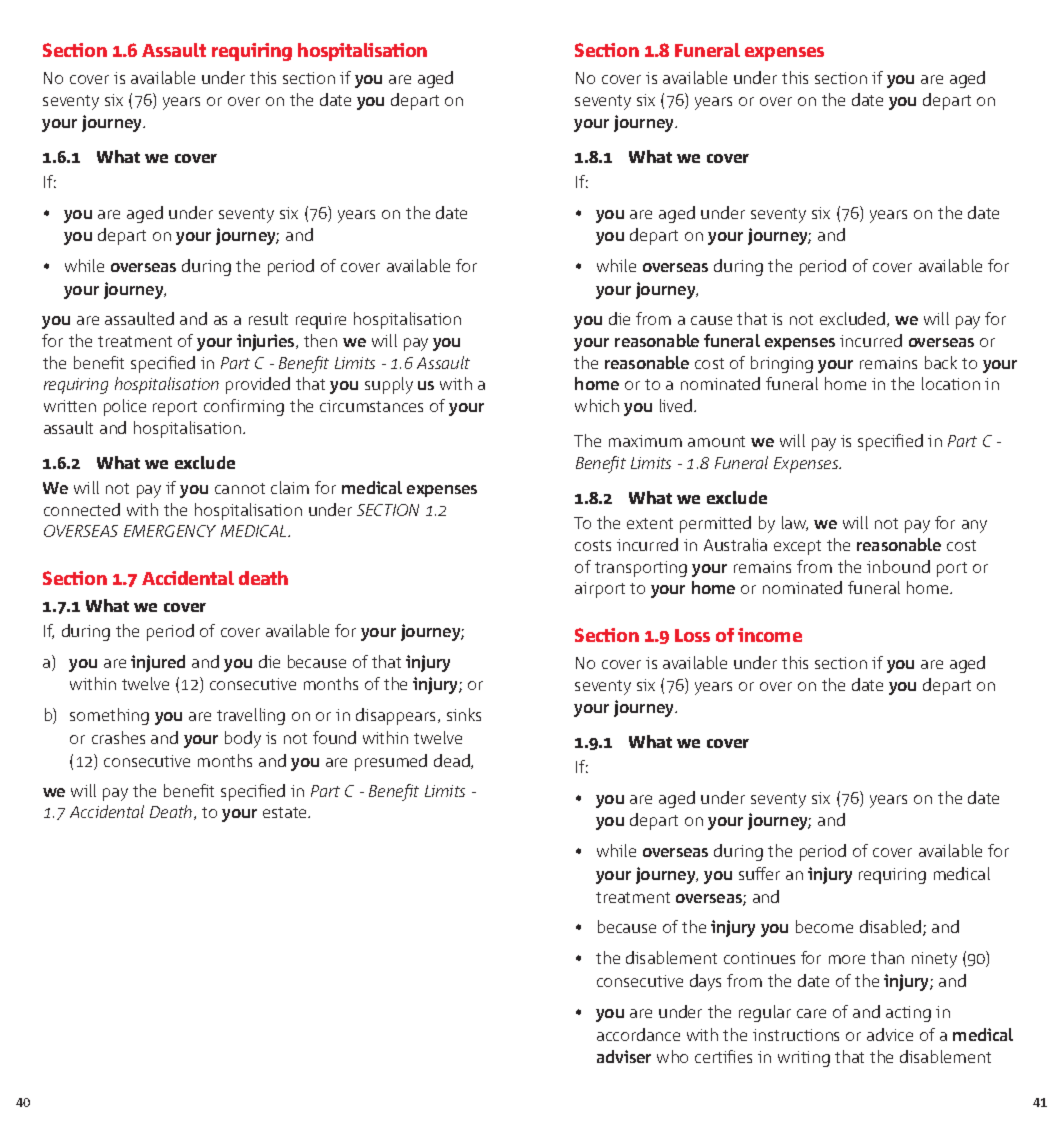 This screenshot has width=1064, height=1129. What do you see at coordinates (267, 342) in the screenshot?
I see `injuries` at bounding box center [267, 342].
